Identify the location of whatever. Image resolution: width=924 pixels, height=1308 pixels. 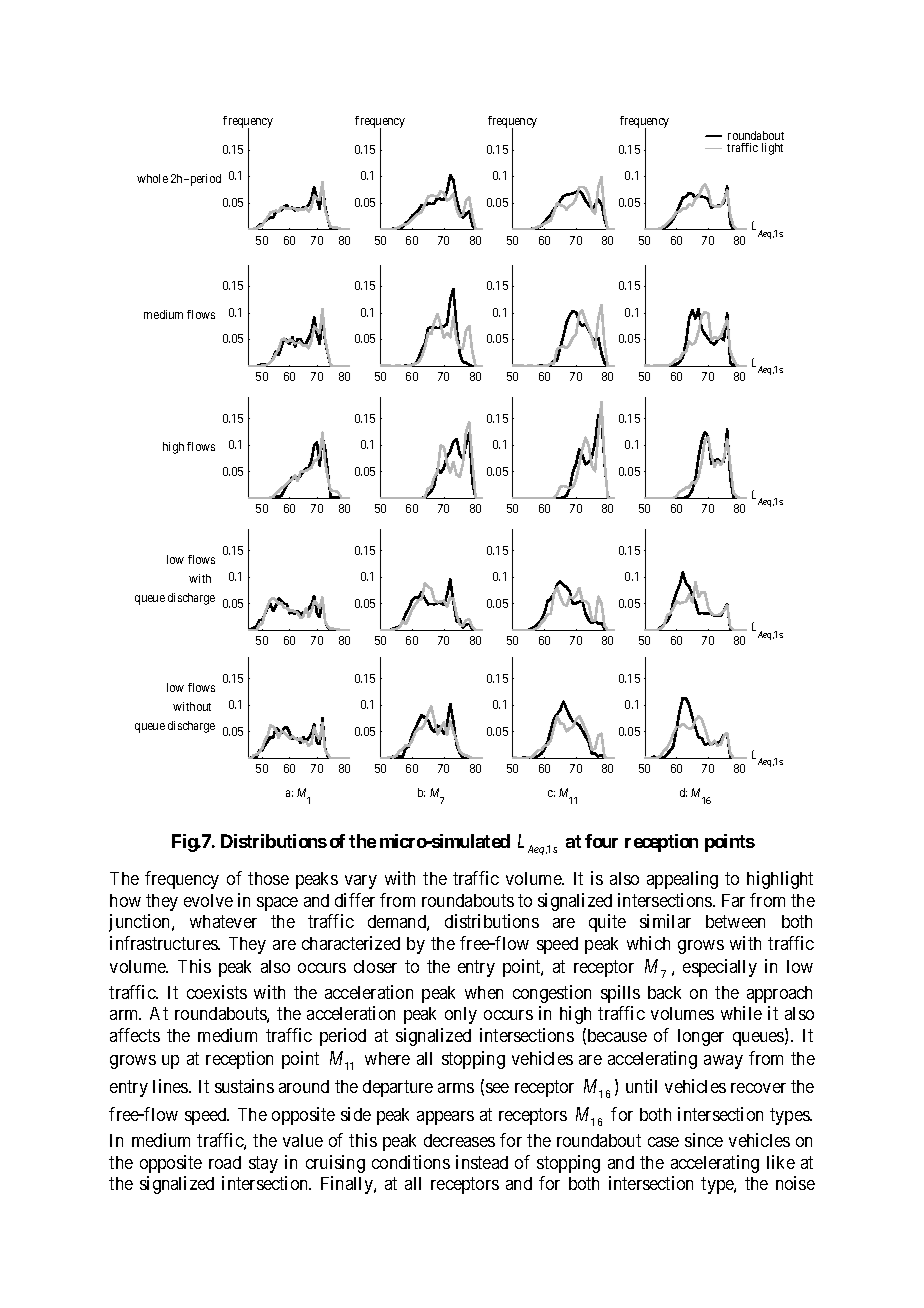
(223, 921).
